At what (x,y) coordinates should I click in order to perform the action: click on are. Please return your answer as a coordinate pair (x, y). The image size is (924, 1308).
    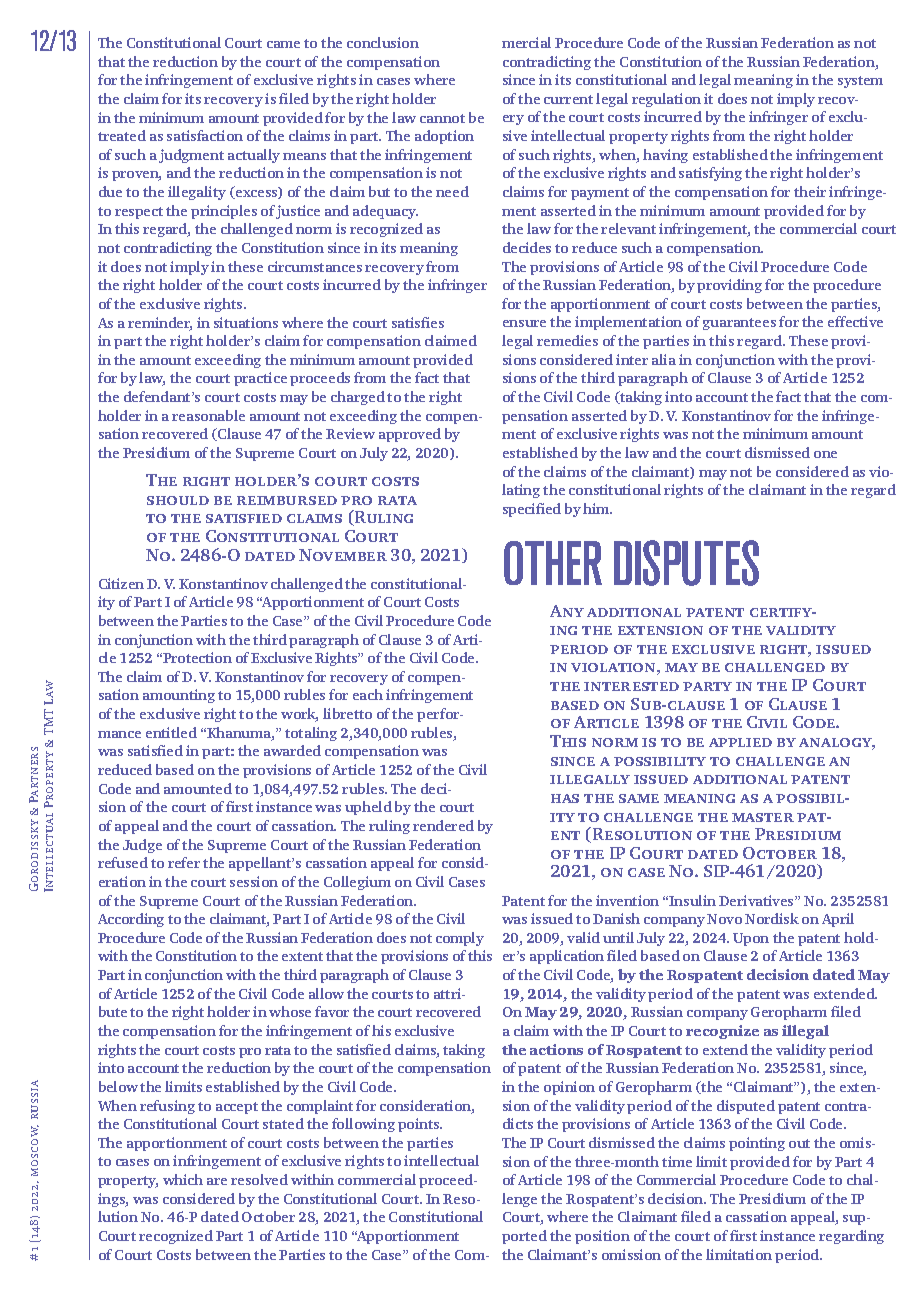
    Looking at the image, I should click on (217, 1181).
